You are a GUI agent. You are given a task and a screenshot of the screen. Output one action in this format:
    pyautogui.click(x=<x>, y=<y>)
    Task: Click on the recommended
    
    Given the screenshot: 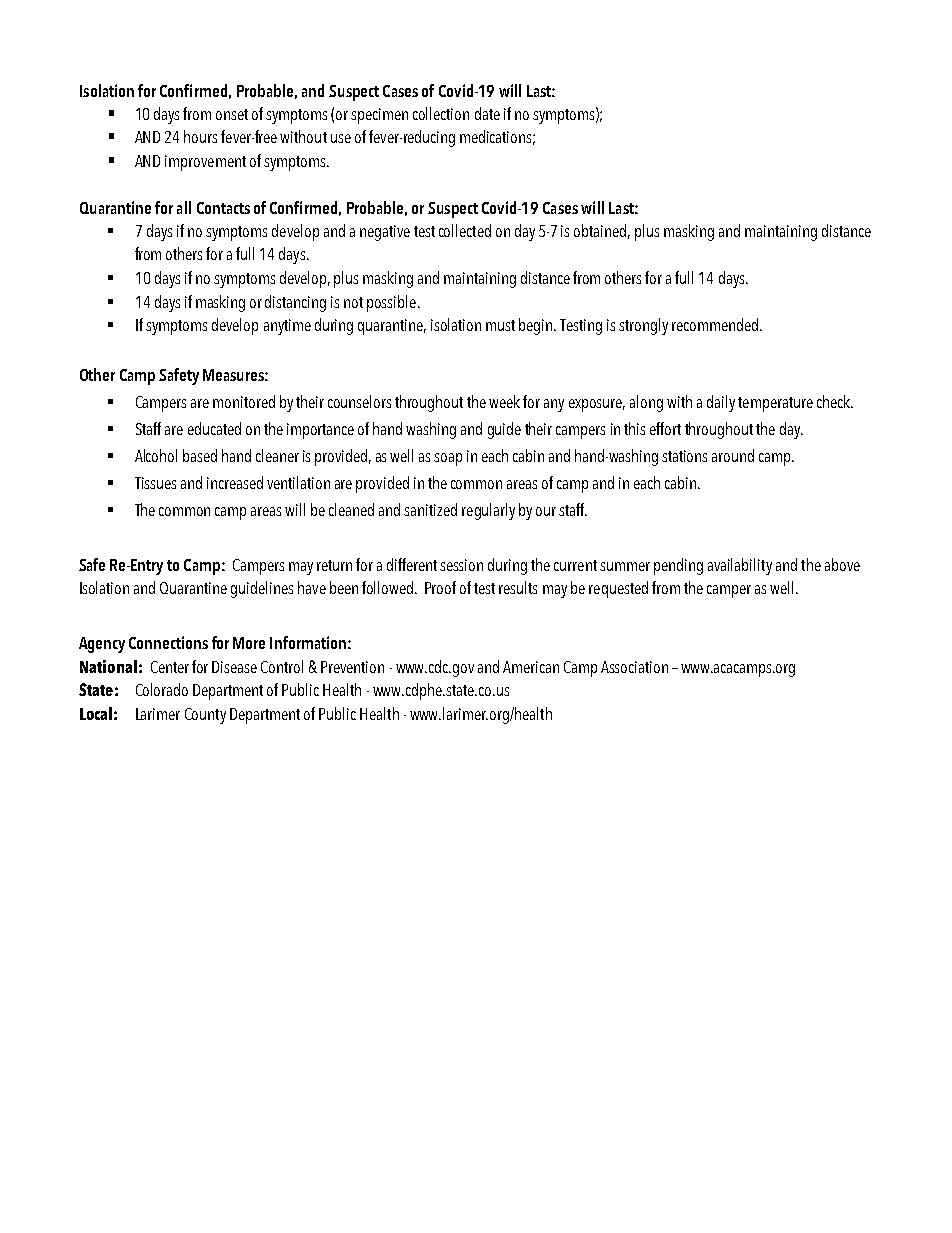 What is the action you would take?
    pyautogui.click(x=716, y=324)
